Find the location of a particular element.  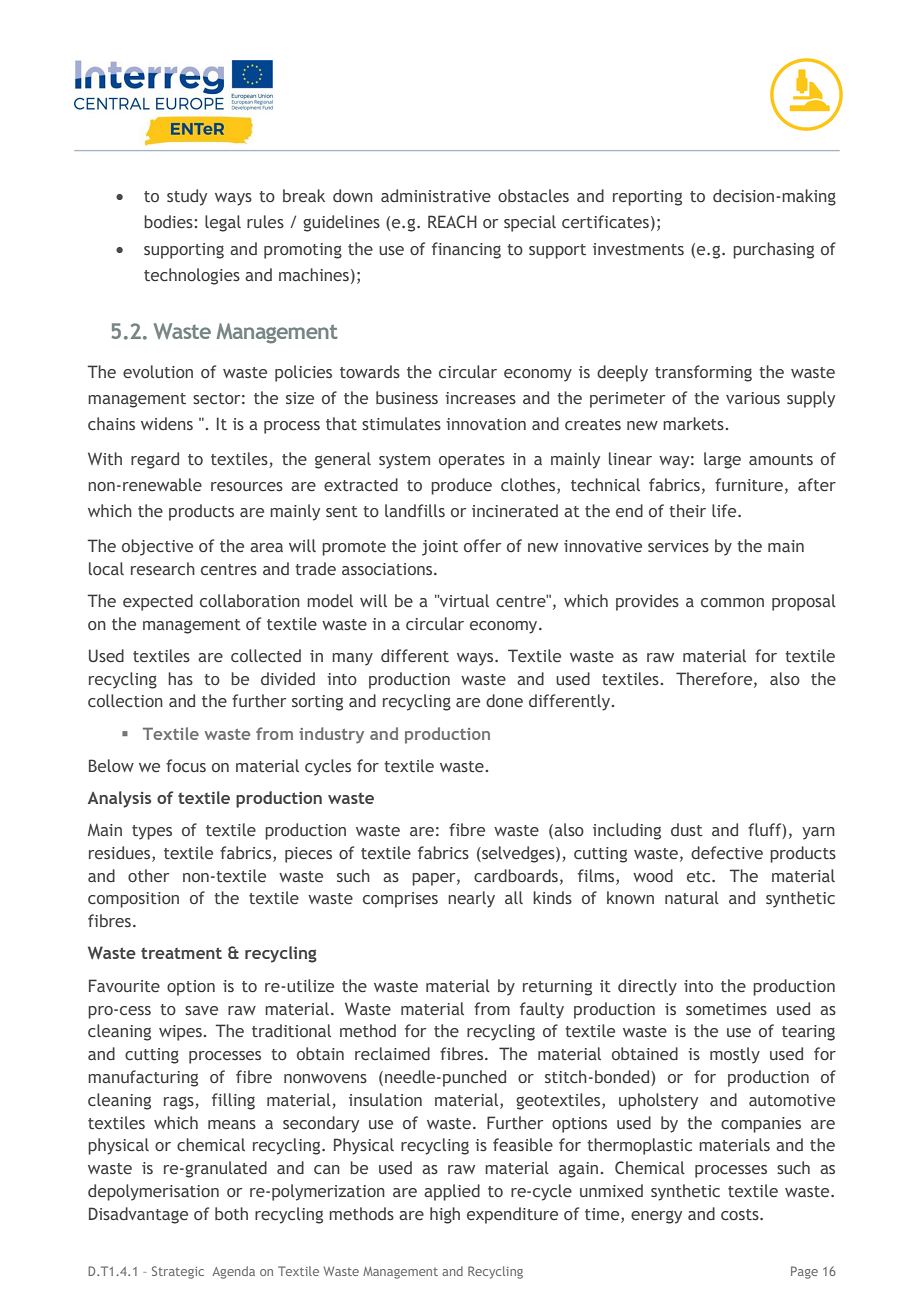

high is located at coordinates (445, 1215).
